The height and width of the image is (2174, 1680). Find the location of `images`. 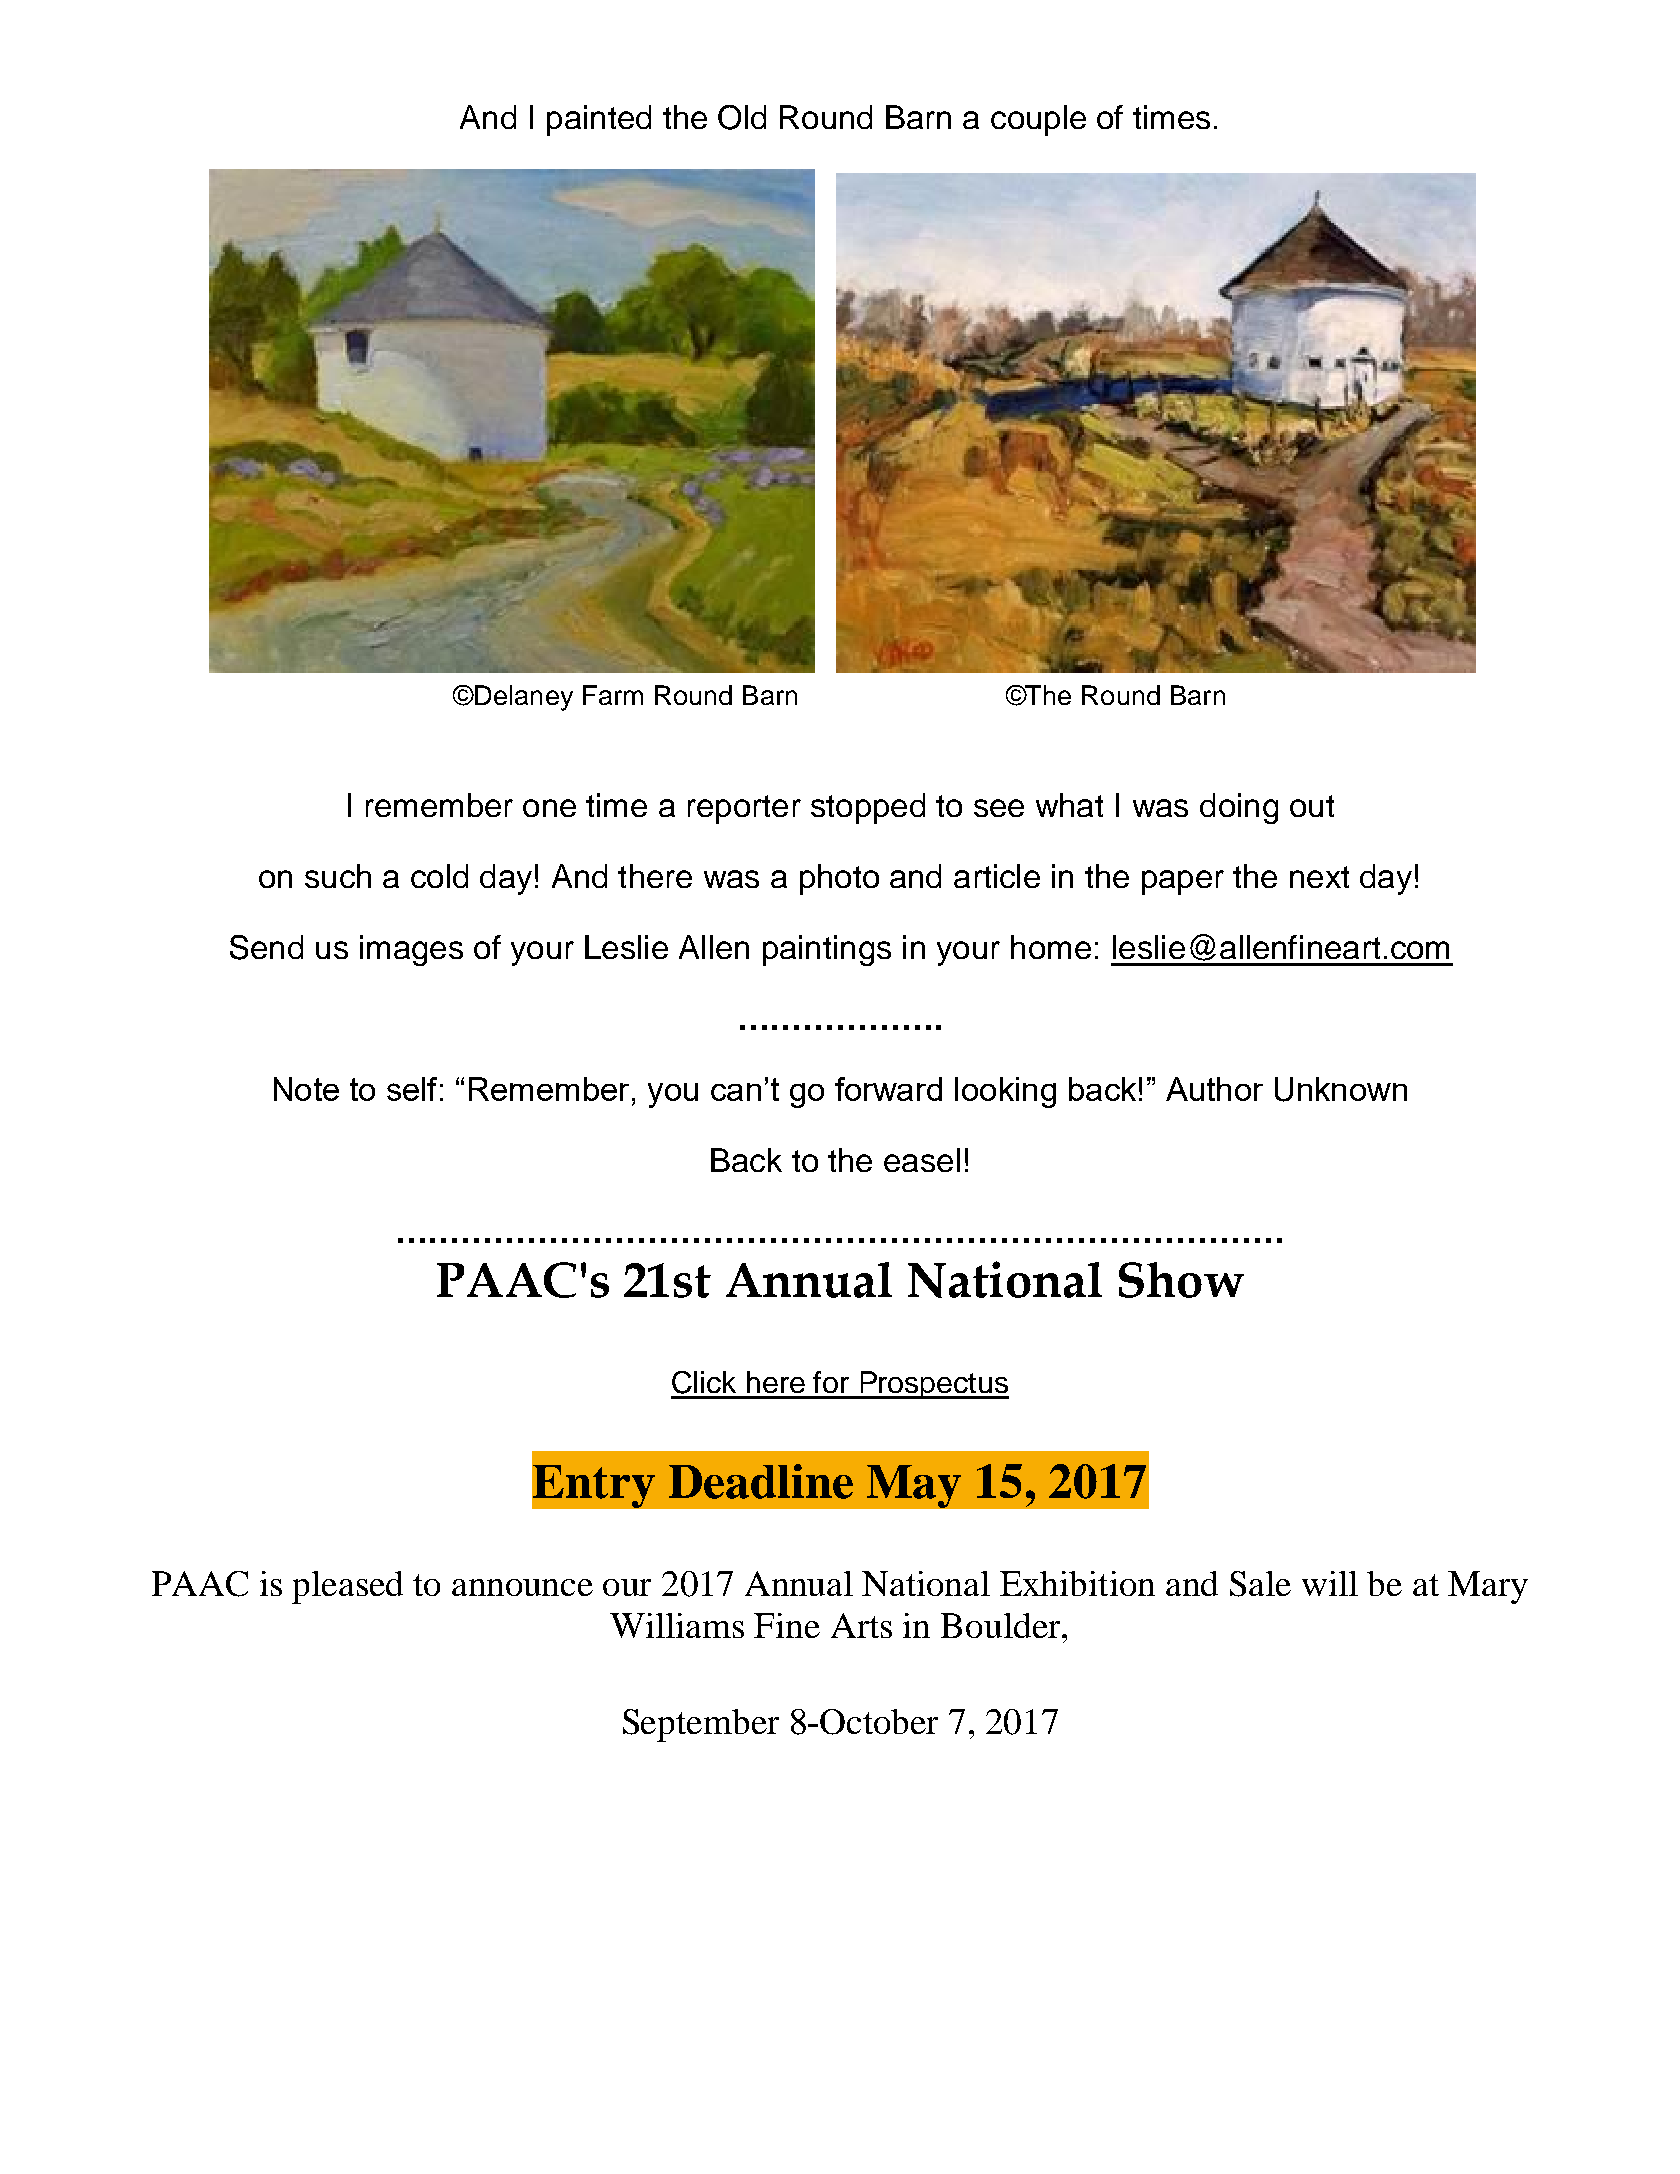

images is located at coordinates (411, 950).
